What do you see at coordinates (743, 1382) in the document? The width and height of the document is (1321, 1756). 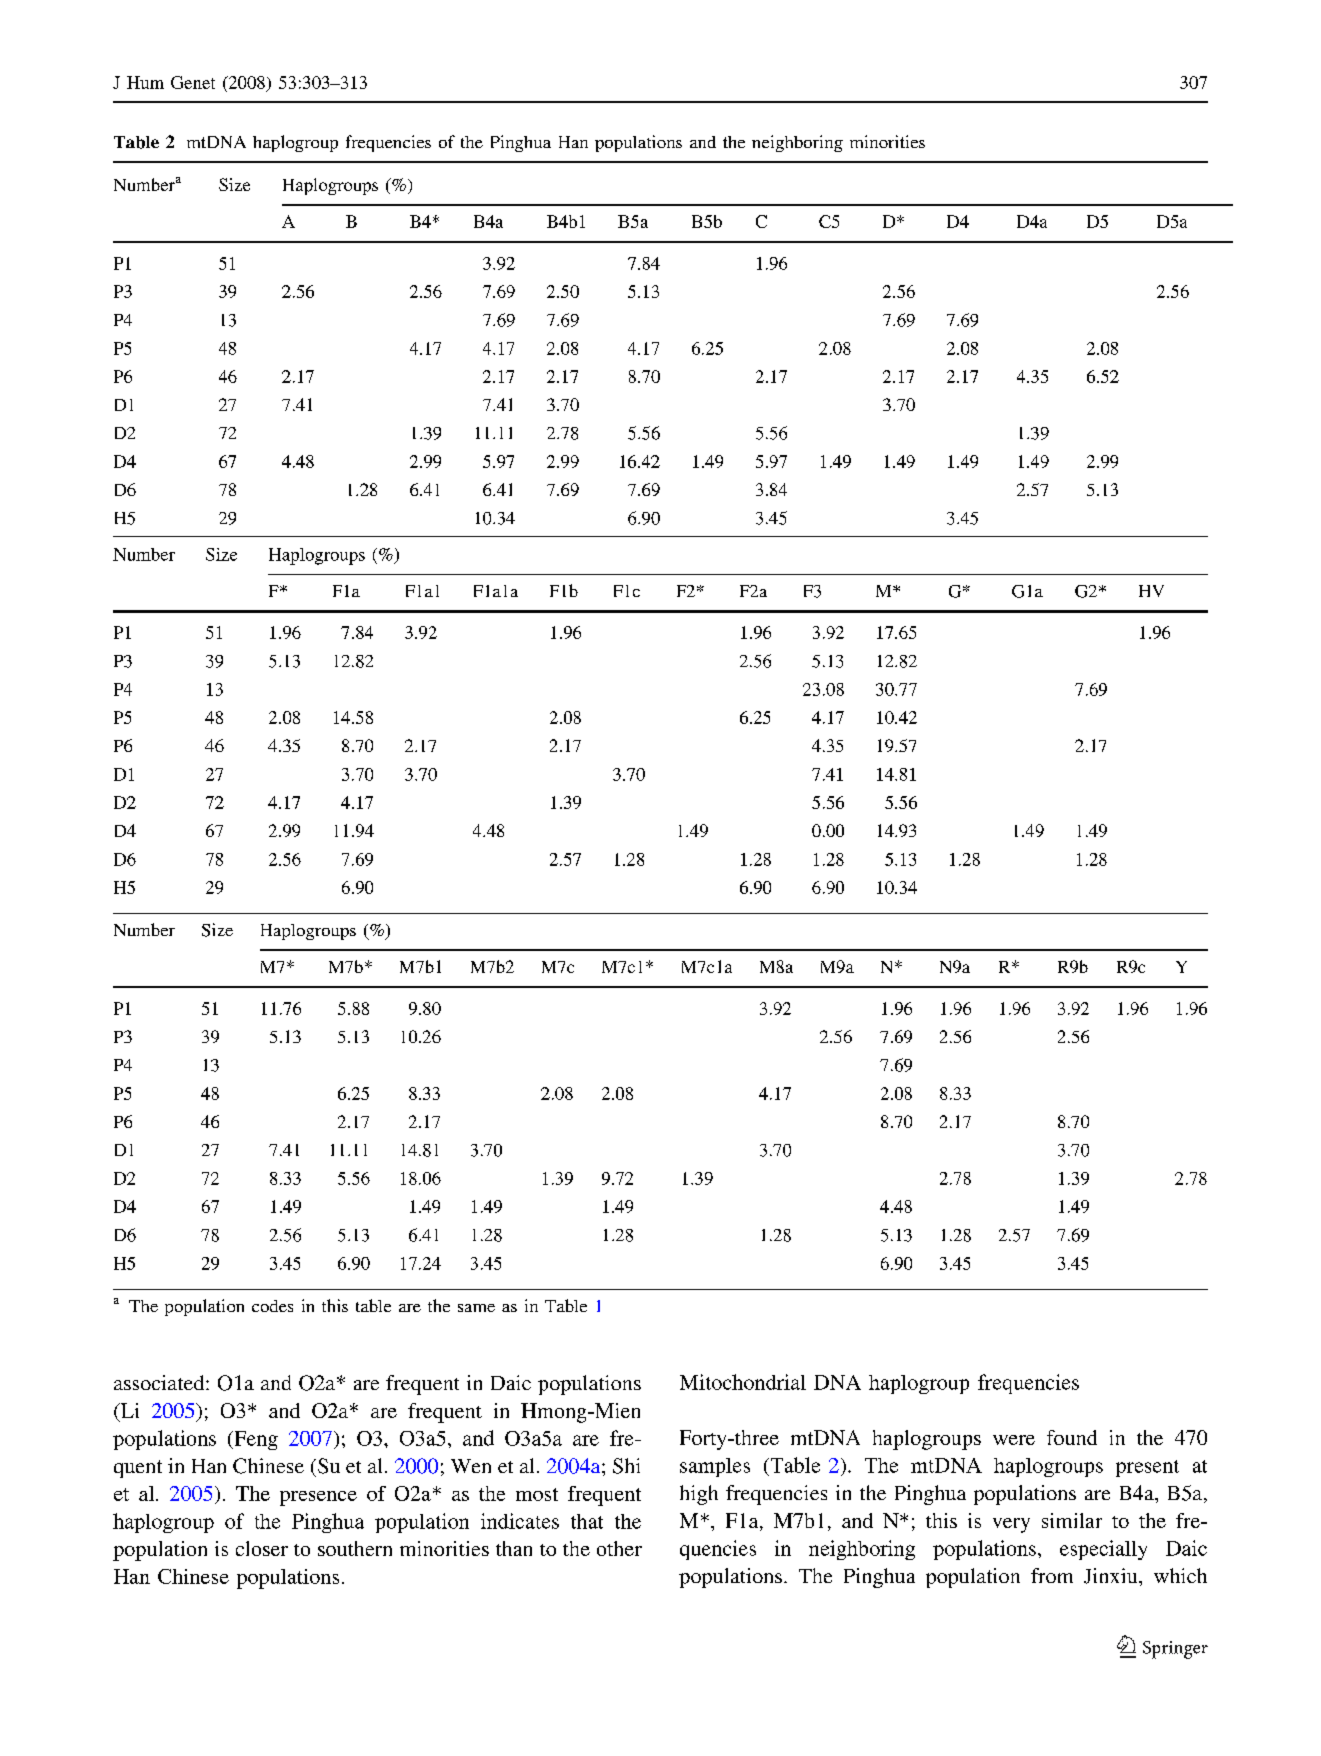 I see `Mitochondrial` at bounding box center [743, 1382].
